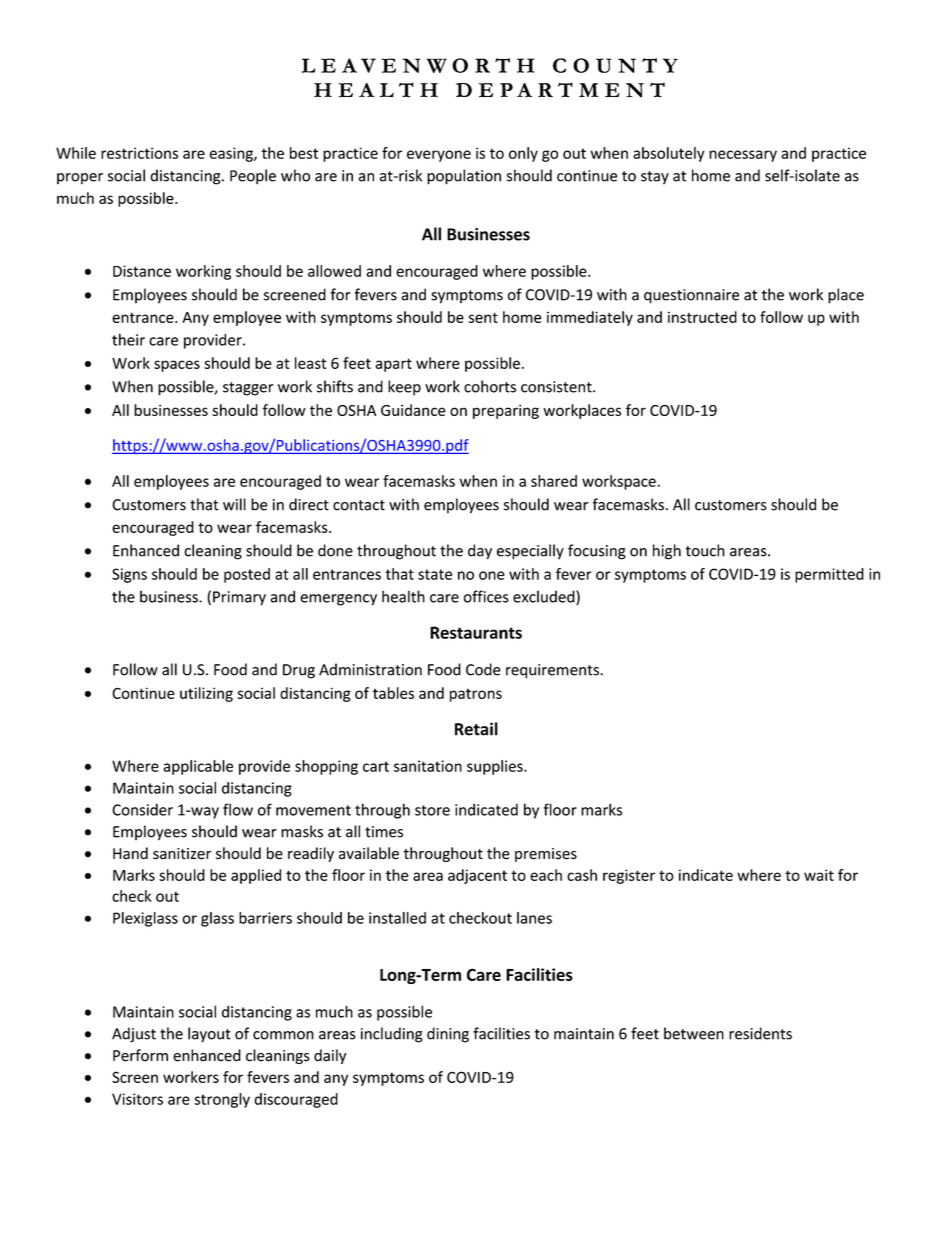 This screenshot has width=952, height=1233. Describe the element at coordinates (128, 339) in the screenshot. I see `their` at that location.
